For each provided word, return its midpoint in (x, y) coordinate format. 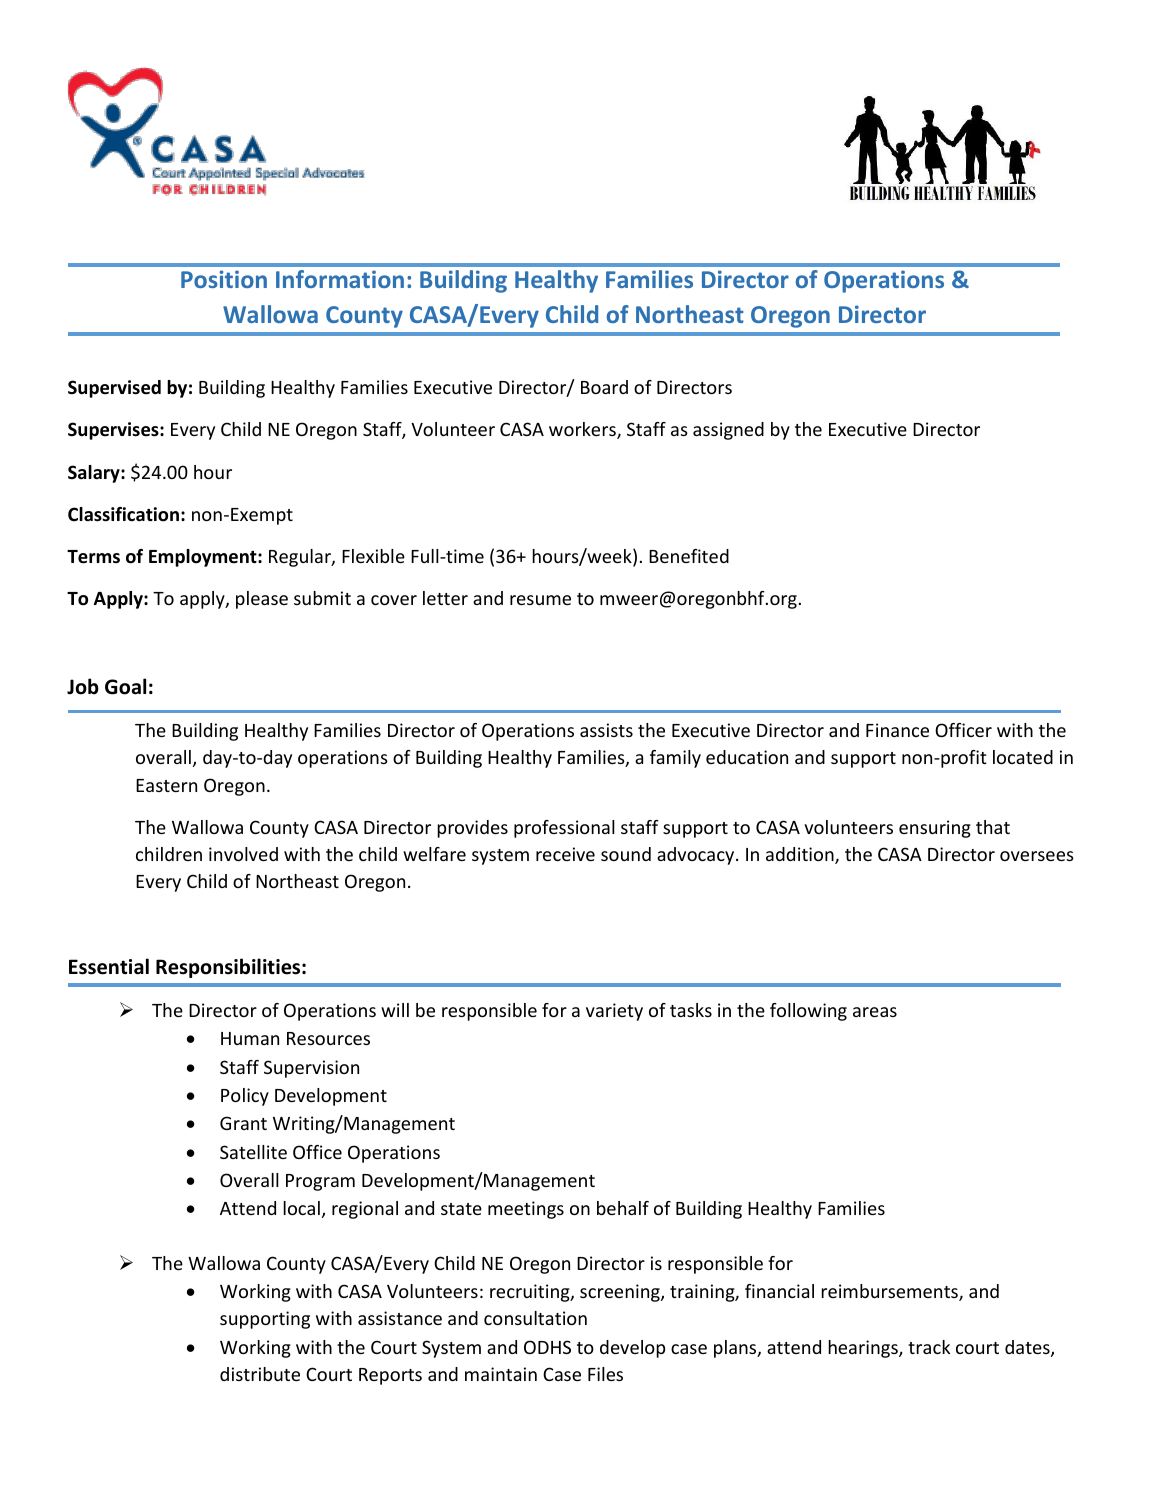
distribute (260, 1374)
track (929, 1347)
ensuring (935, 829)
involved (243, 854)
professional (564, 829)
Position (224, 279)
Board (604, 387)
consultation (535, 1318)
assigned (728, 431)
